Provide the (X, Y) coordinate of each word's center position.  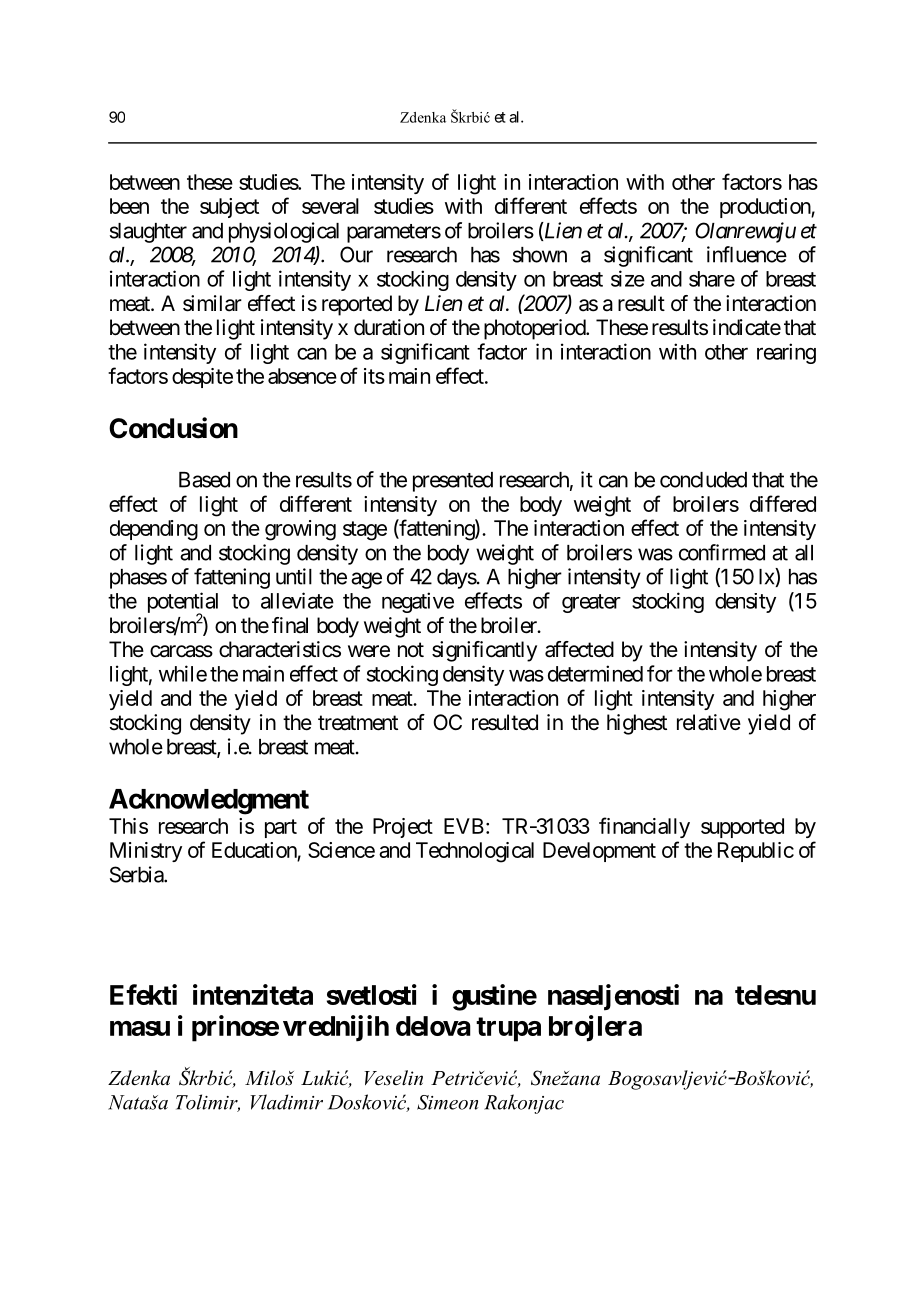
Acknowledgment (209, 802)
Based (204, 480)
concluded (703, 480)
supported (742, 828)
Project (403, 828)
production (766, 208)
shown (540, 255)
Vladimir (286, 1102)
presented (453, 482)
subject (229, 208)
